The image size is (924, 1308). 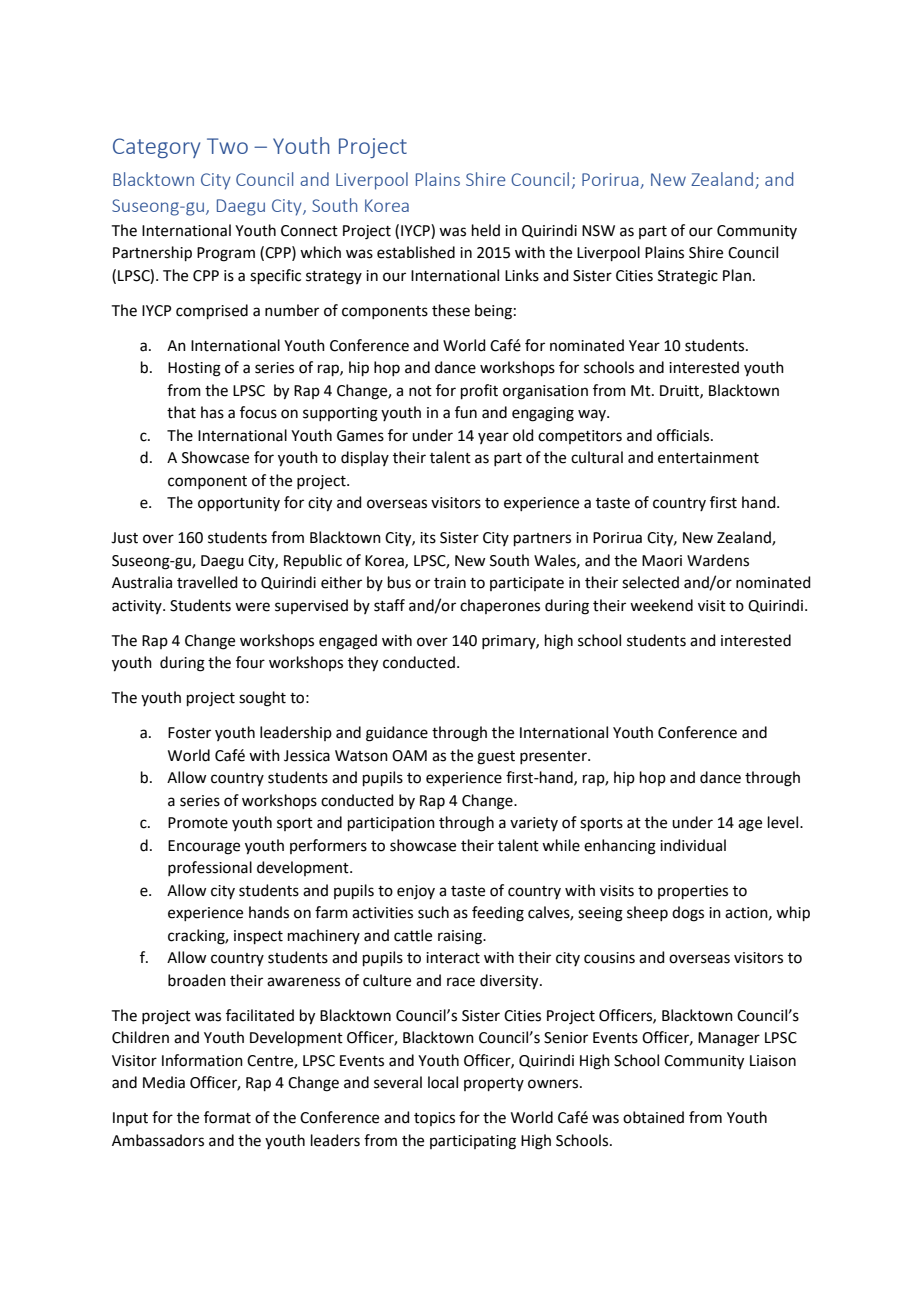 I want to click on topics, so click(x=434, y=1119).
